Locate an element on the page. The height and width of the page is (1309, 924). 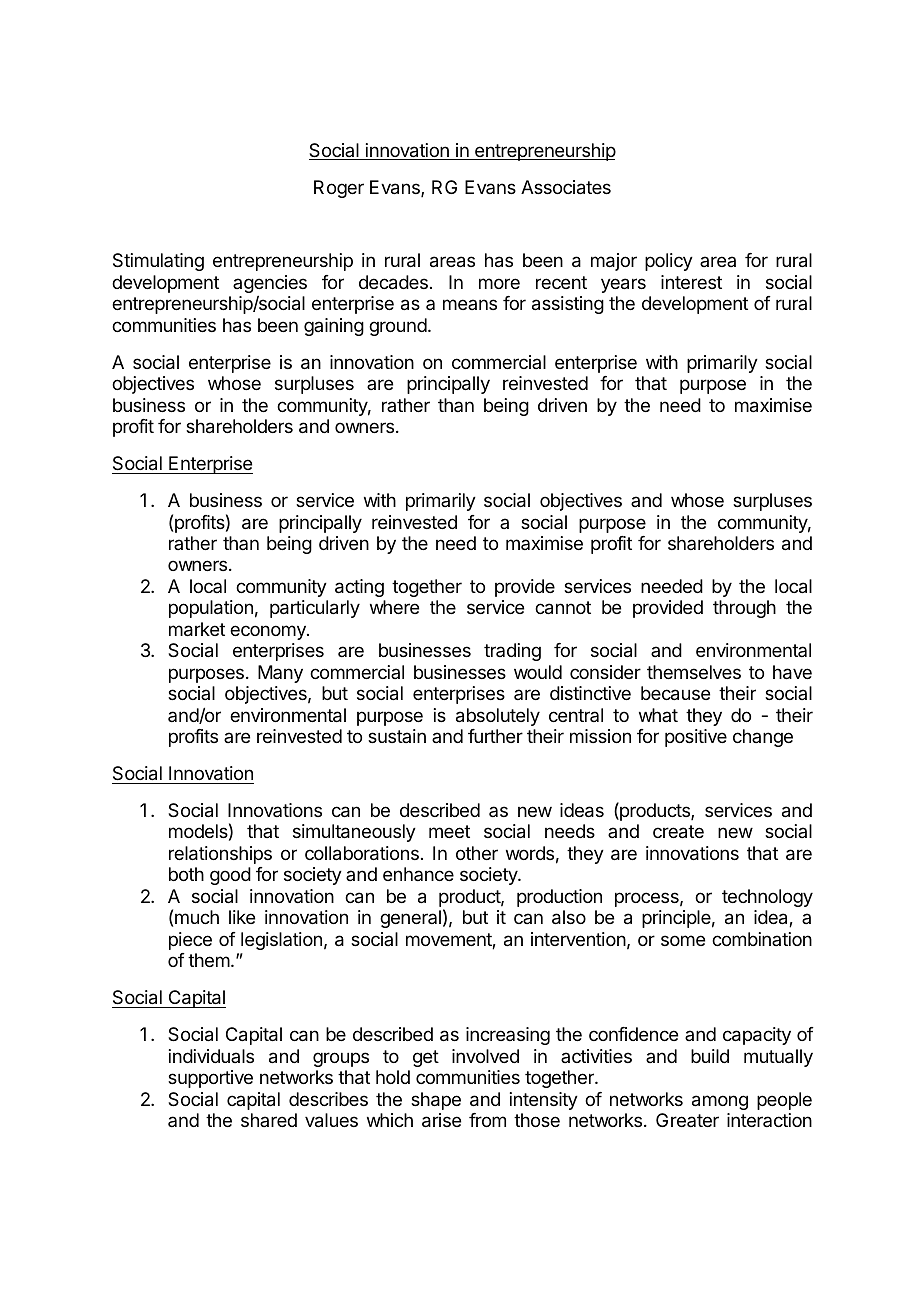
through is located at coordinates (744, 609).
